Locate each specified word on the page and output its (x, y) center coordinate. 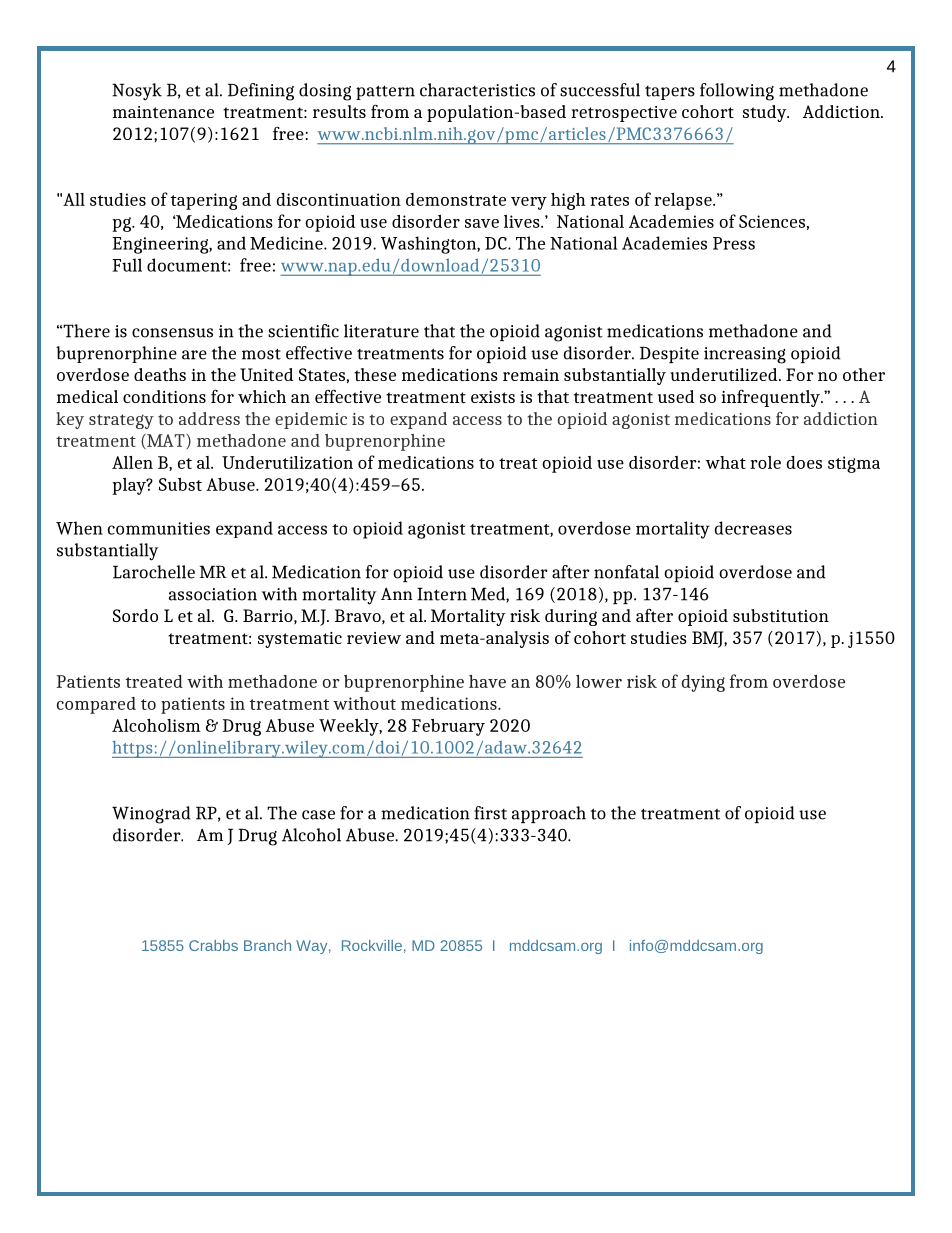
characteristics (477, 90)
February (448, 727)
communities (159, 528)
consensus (172, 333)
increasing (745, 355)
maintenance (163, 112)
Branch (267, 945)
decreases (753, 528)
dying (703, 683)
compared (96, 705)
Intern (442, 594)
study (766, 113)
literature (381, 331)
